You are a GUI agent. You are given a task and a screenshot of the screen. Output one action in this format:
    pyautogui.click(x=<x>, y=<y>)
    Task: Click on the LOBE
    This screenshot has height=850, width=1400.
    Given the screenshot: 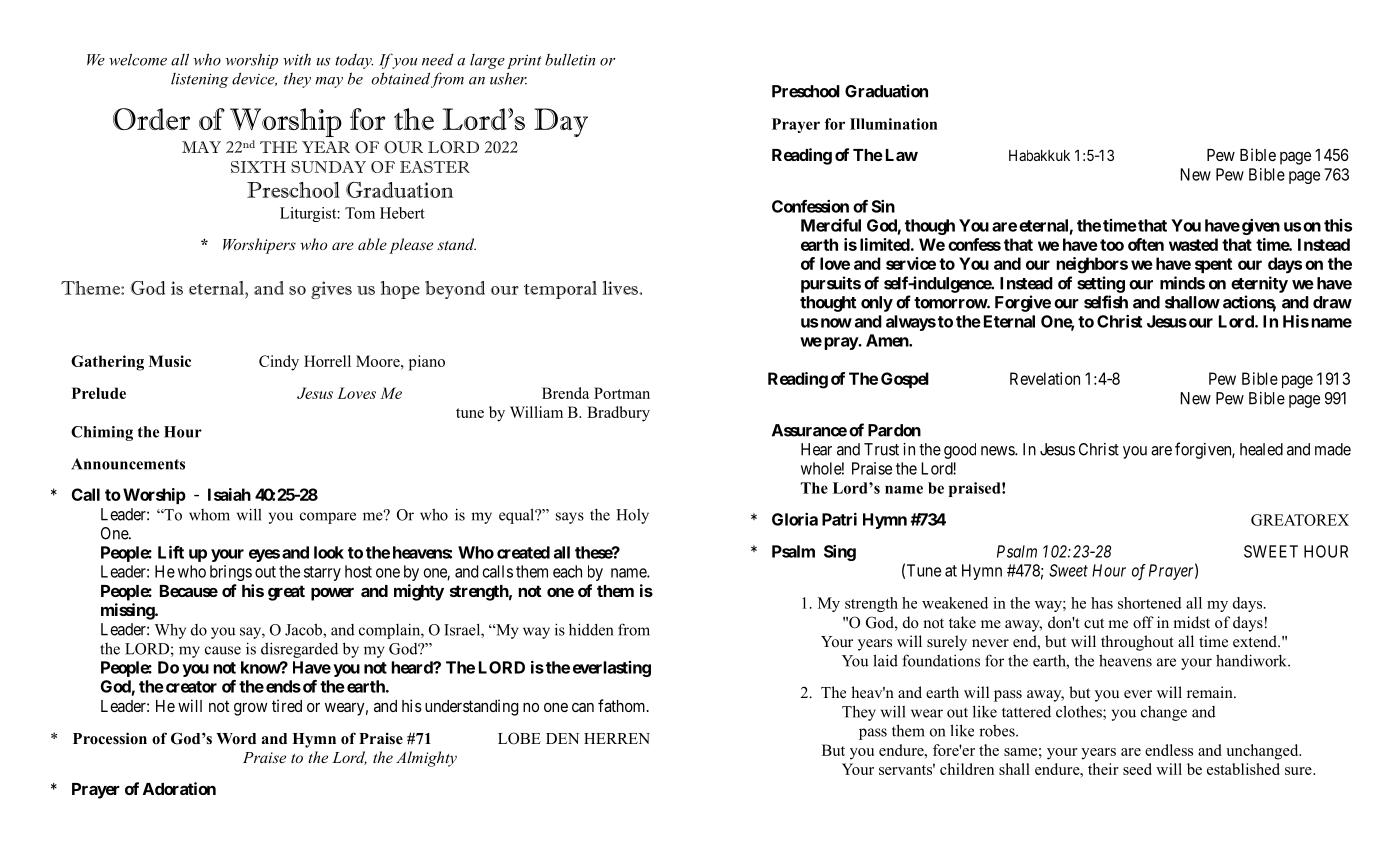 What is the action you would take?
    pyautogui.click(x=519, y=738)
